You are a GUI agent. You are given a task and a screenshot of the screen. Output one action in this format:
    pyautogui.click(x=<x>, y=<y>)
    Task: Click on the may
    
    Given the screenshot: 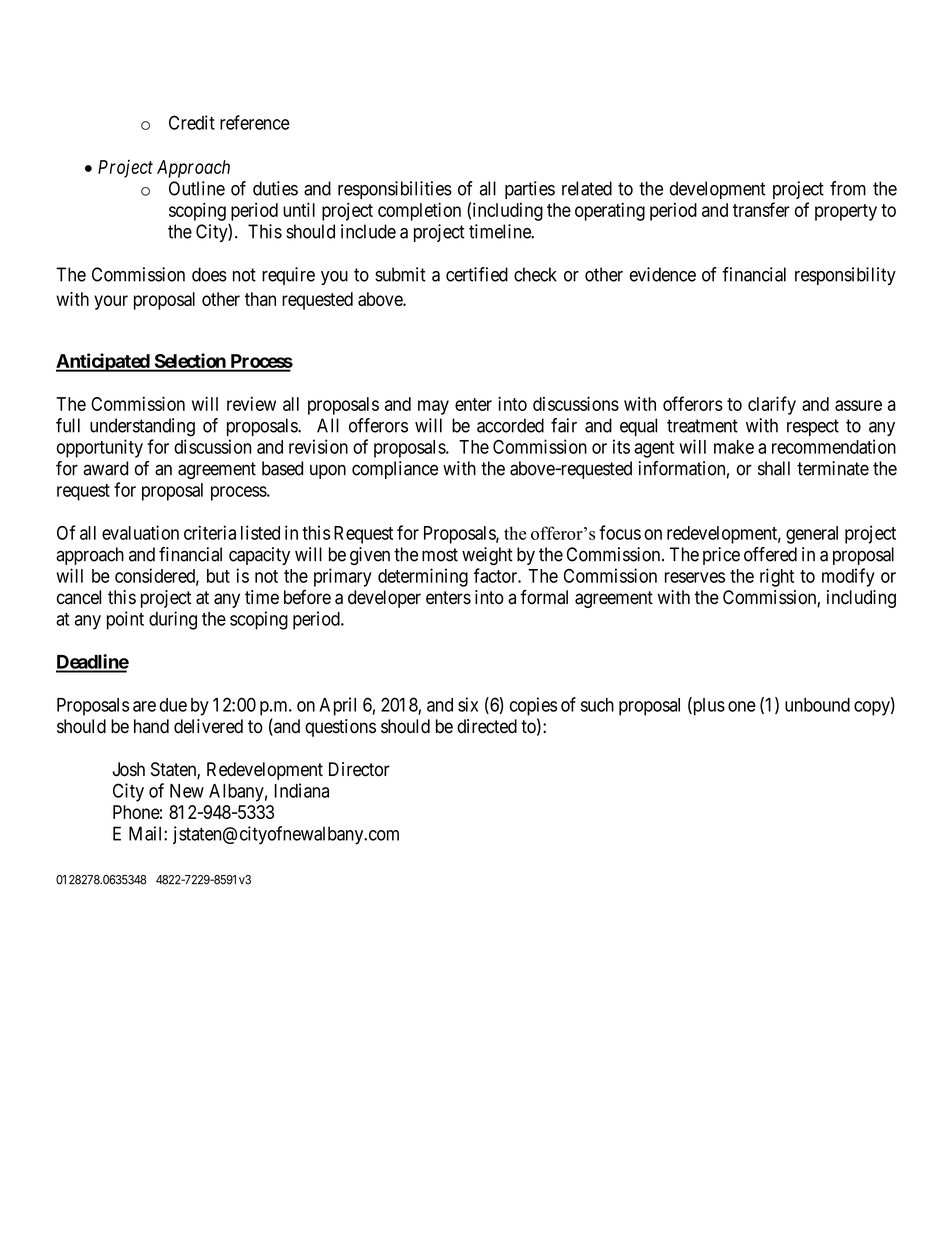 What is the action you would take?
    pyautogui.click(x=433, y=407)
